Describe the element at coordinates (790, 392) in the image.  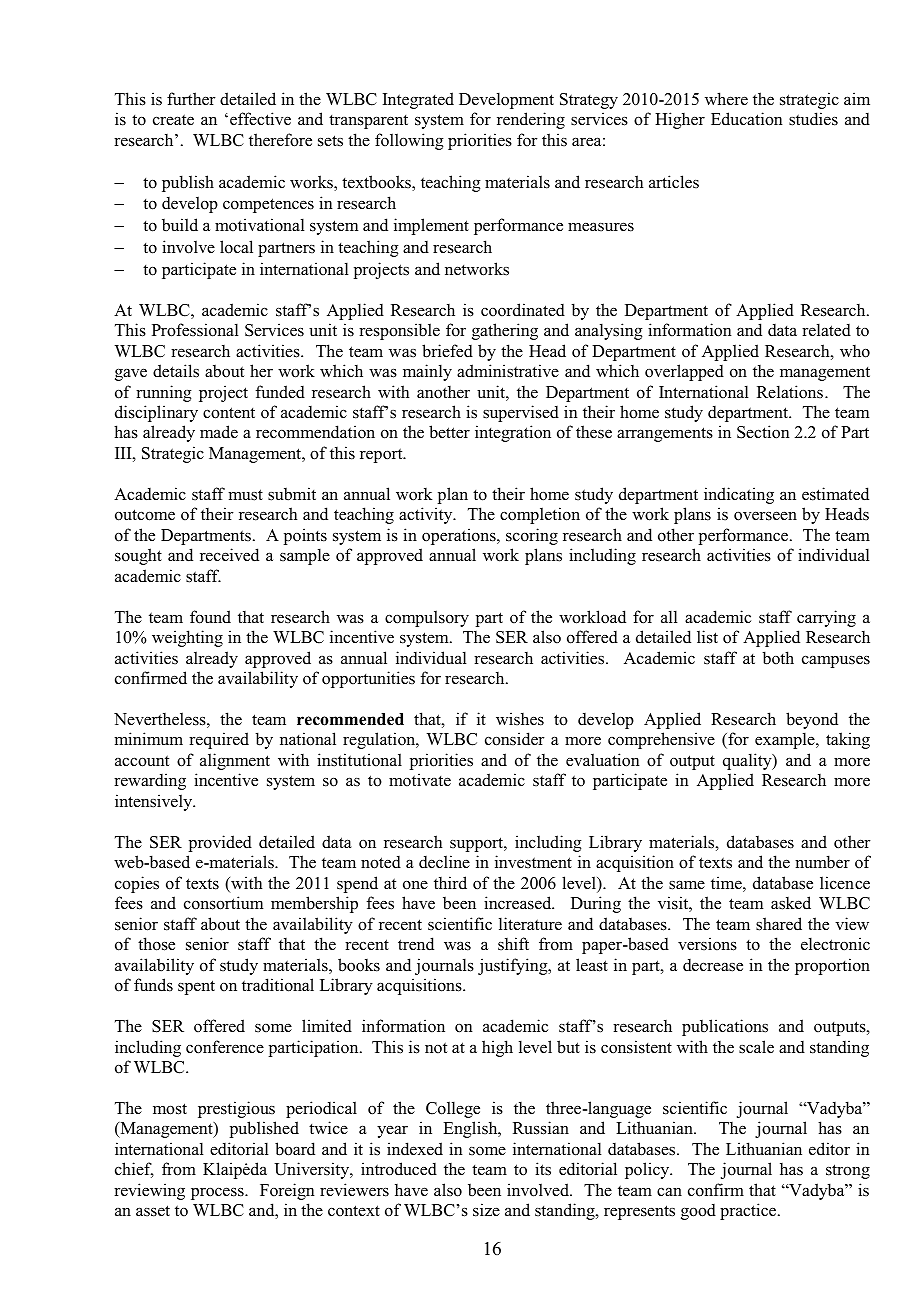
I see `Relations` at that location.
